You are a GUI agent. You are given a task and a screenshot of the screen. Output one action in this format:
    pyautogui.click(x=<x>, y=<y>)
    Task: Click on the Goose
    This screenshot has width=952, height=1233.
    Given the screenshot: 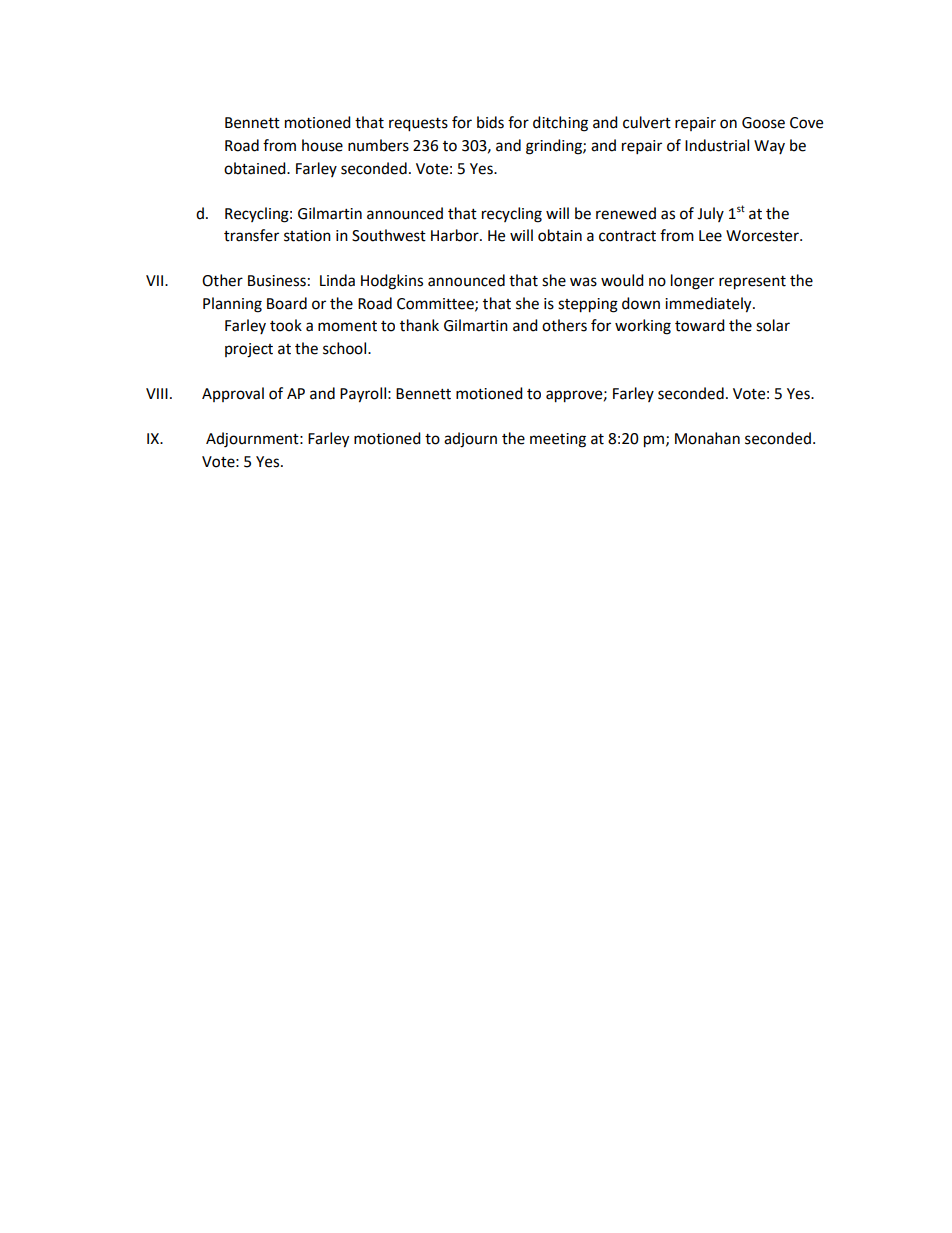 What is the action you would take?
    pyautogui.click(x=763, y=123)
